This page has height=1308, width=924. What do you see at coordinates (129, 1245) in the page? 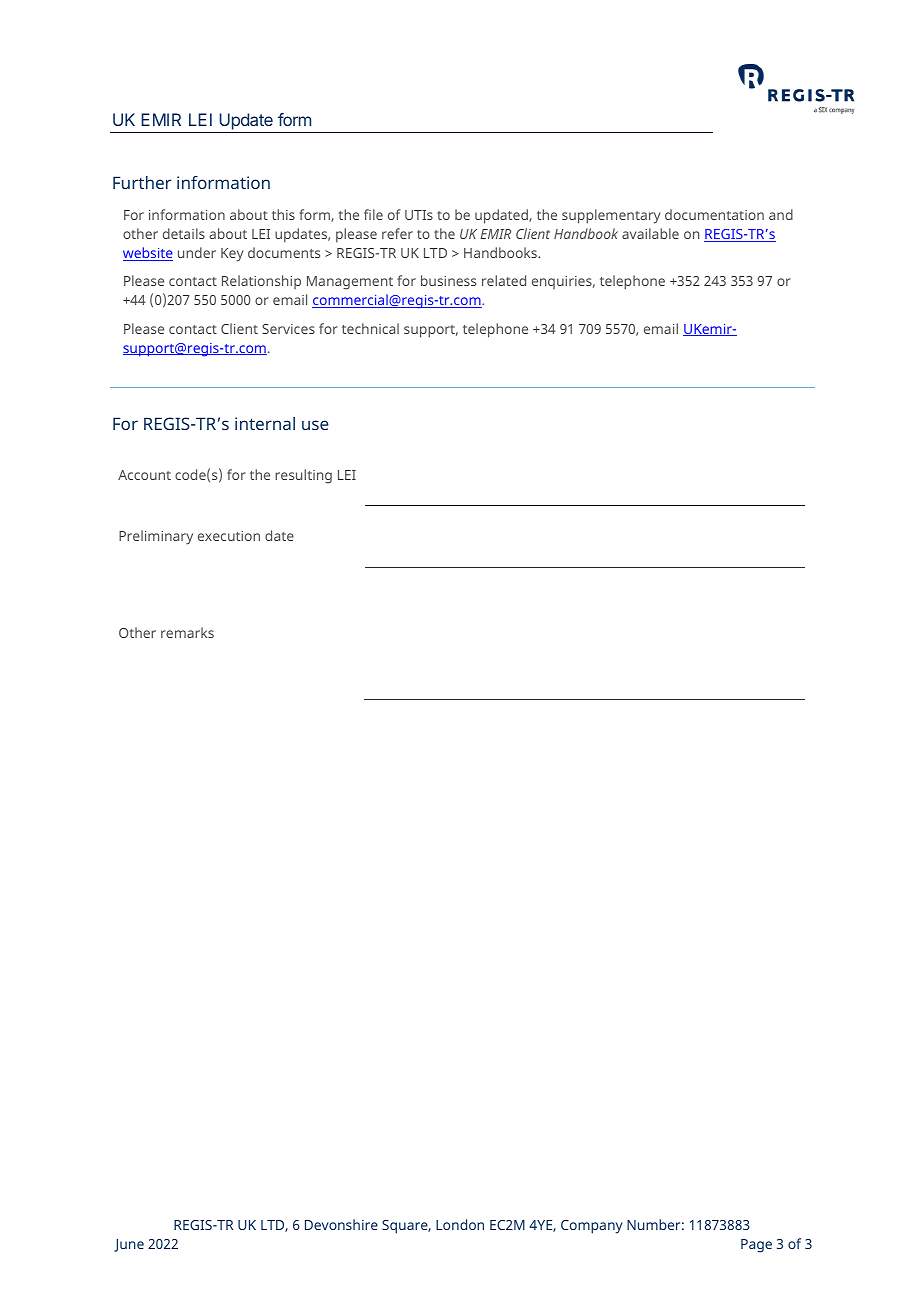
I see `June` at bounding box center [129, 1245].
